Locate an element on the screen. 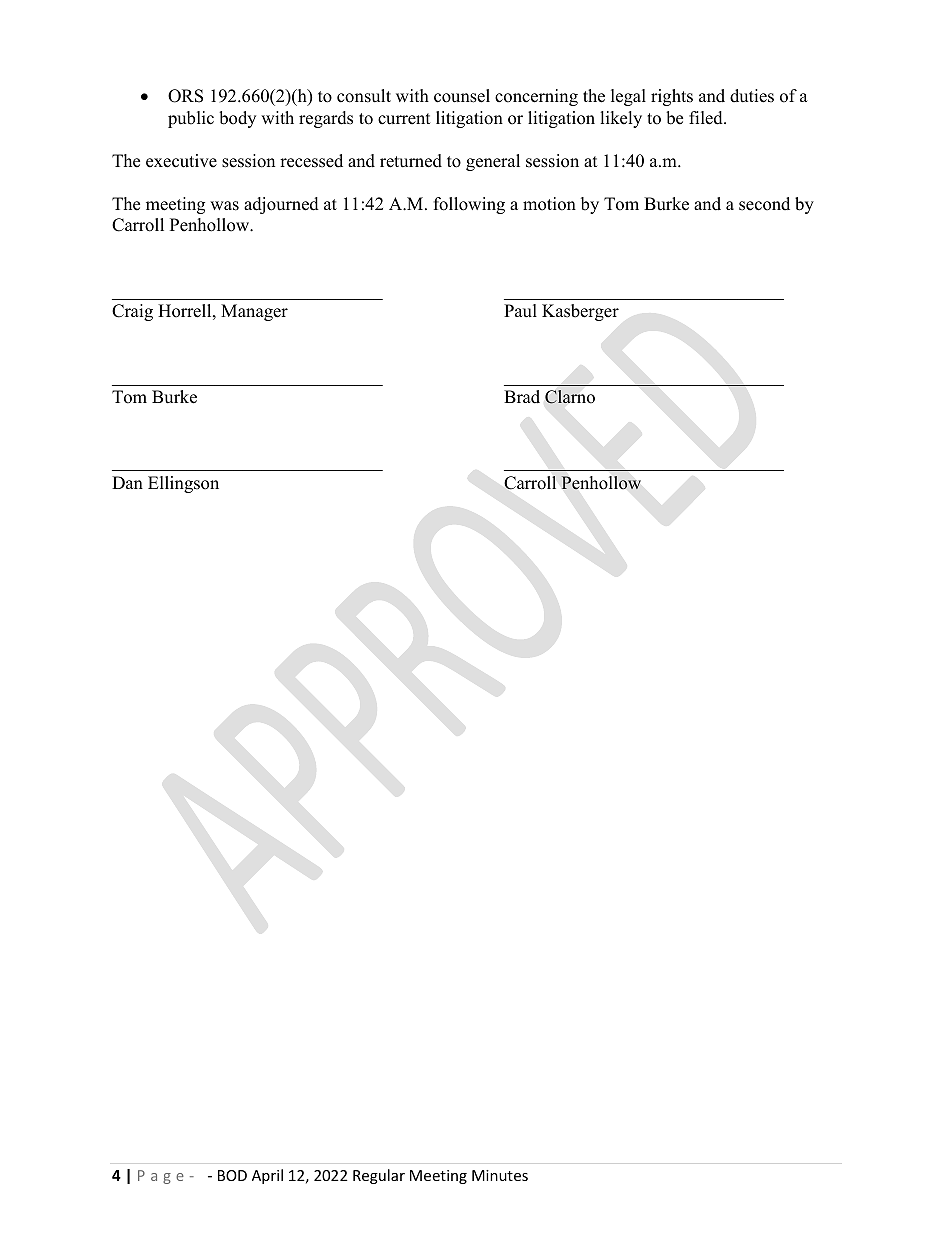 This screenshot has width=952, height=1233. Regular is located at coordinates (379, 1176).
